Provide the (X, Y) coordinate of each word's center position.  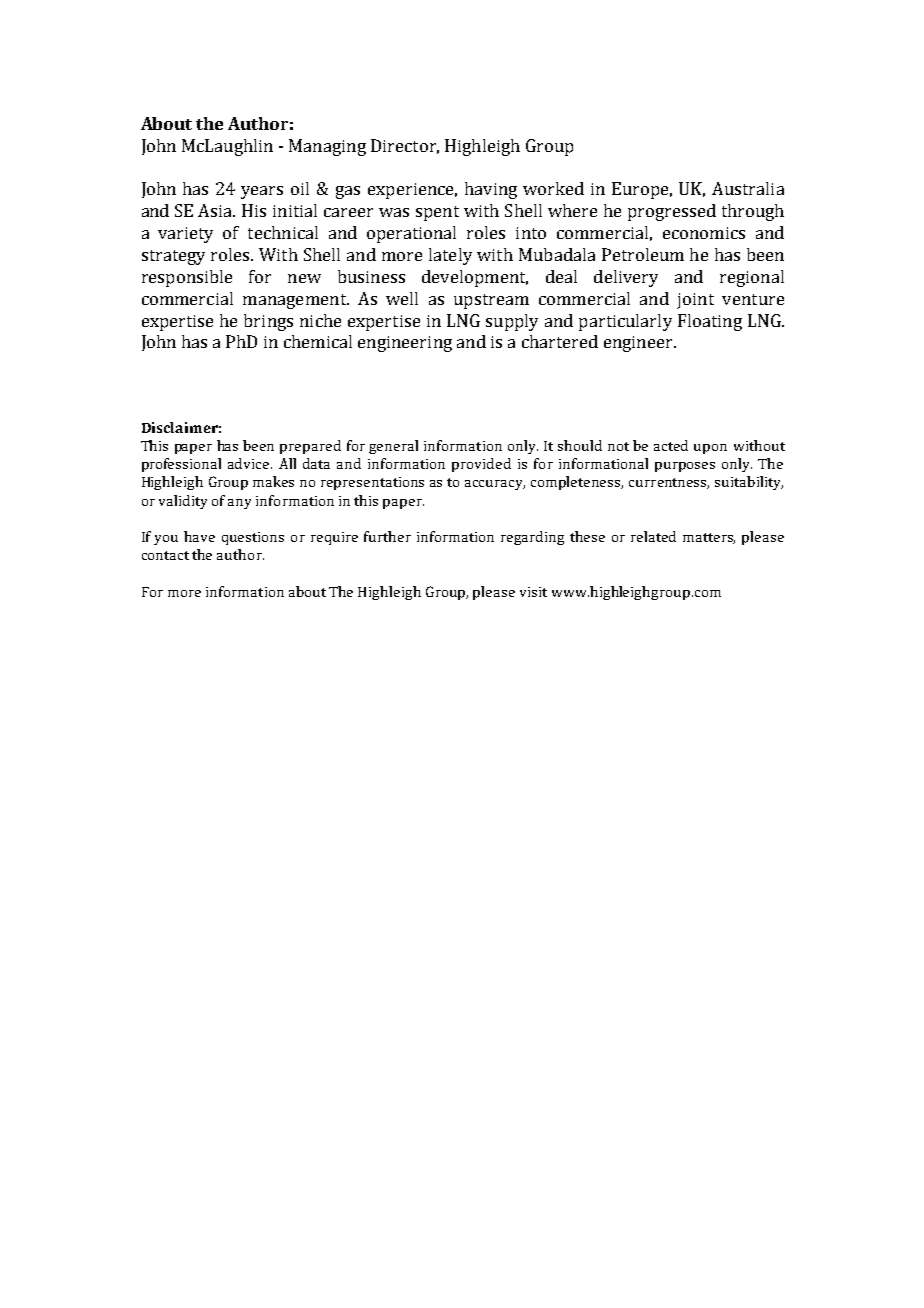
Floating (710, 322)
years (262, 192)
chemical (318, 341)
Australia (748, 188)
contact (165, 555)
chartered (560, 341)
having (491, 190)
